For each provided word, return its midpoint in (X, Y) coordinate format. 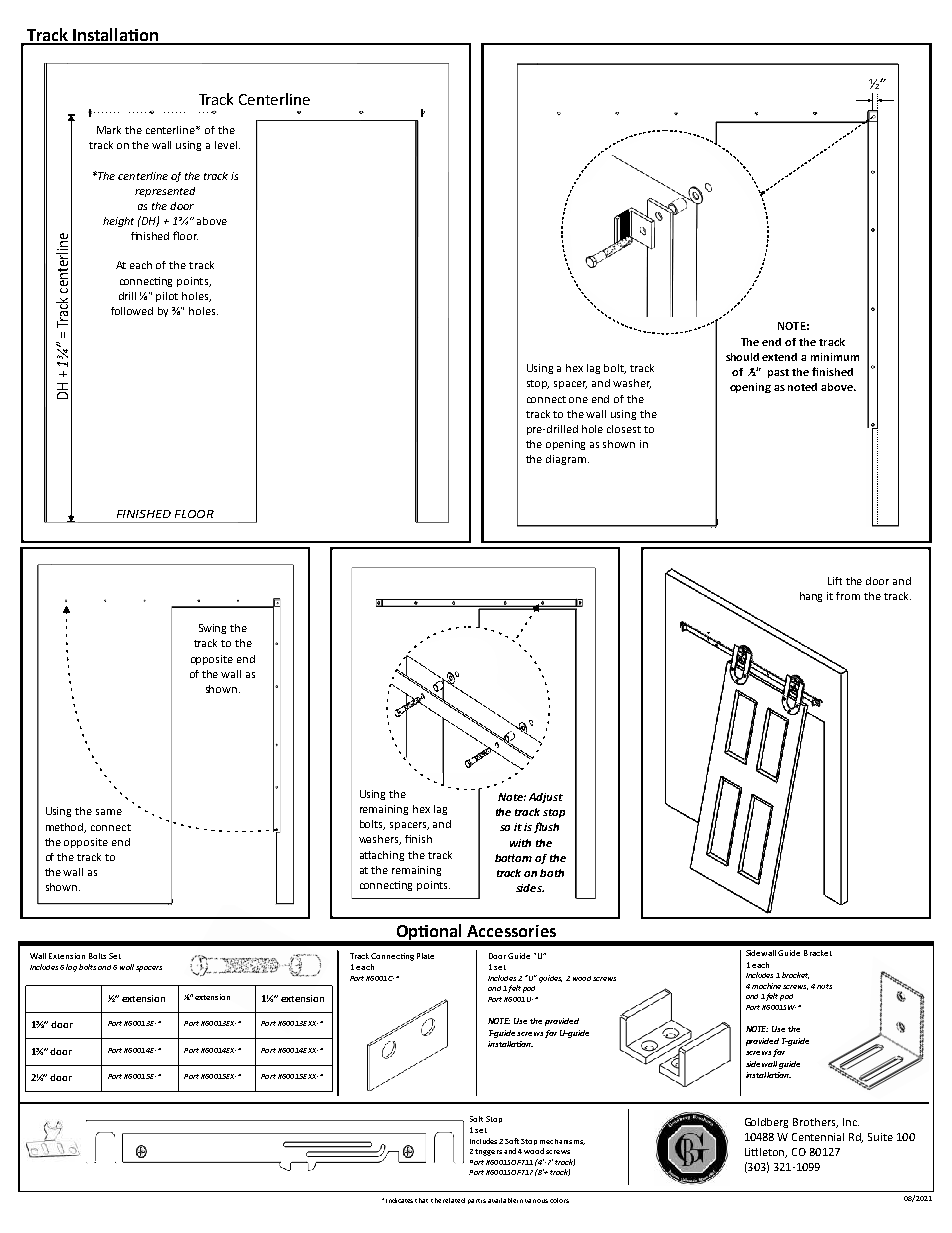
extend (779, 357)
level (226, 145)
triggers (488, 1152)
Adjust (546, 798)
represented (165, 192)
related (454, 1200)
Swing (212, 629)
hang (811, 597)
